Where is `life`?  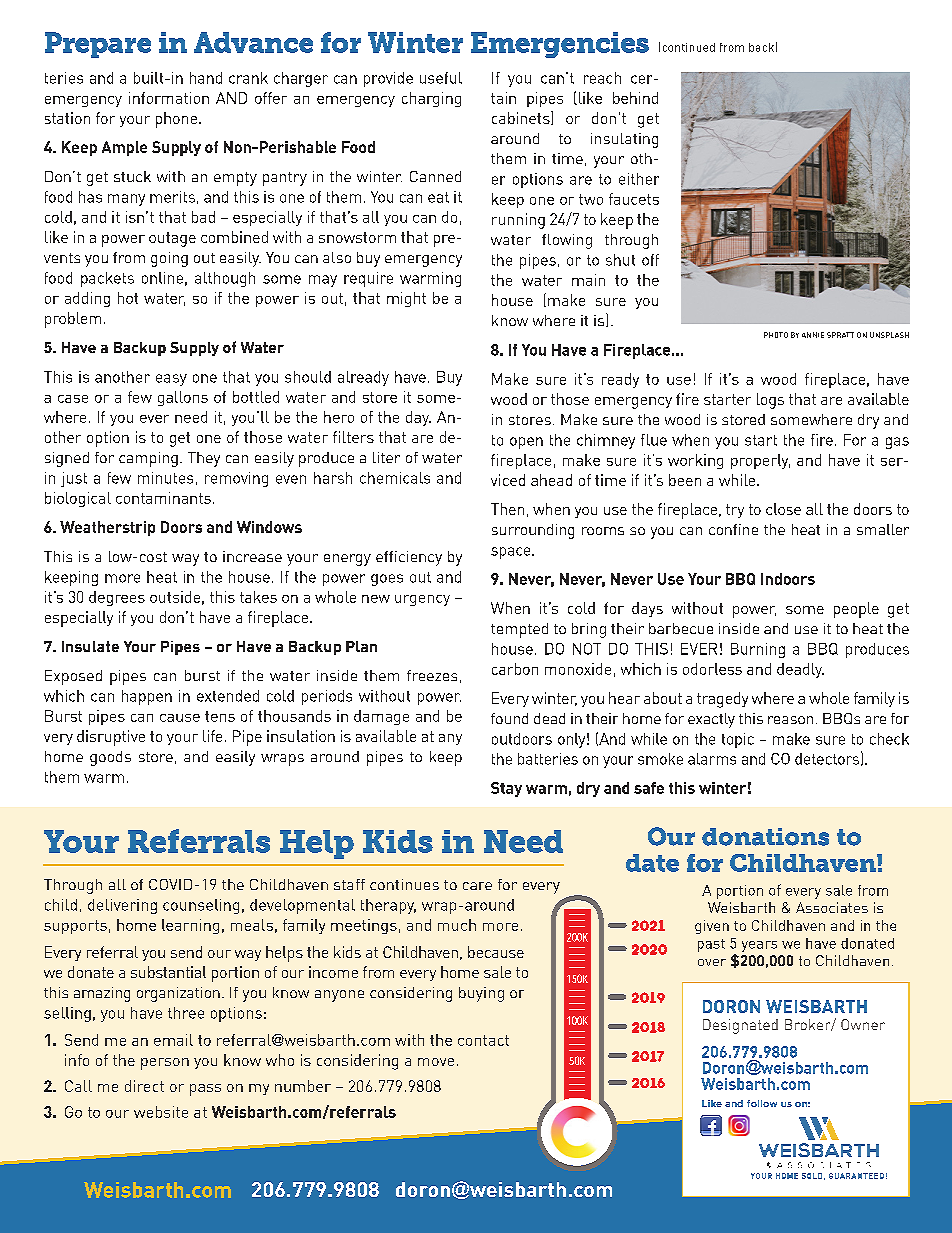 life is located at coordinates (212, 736).
